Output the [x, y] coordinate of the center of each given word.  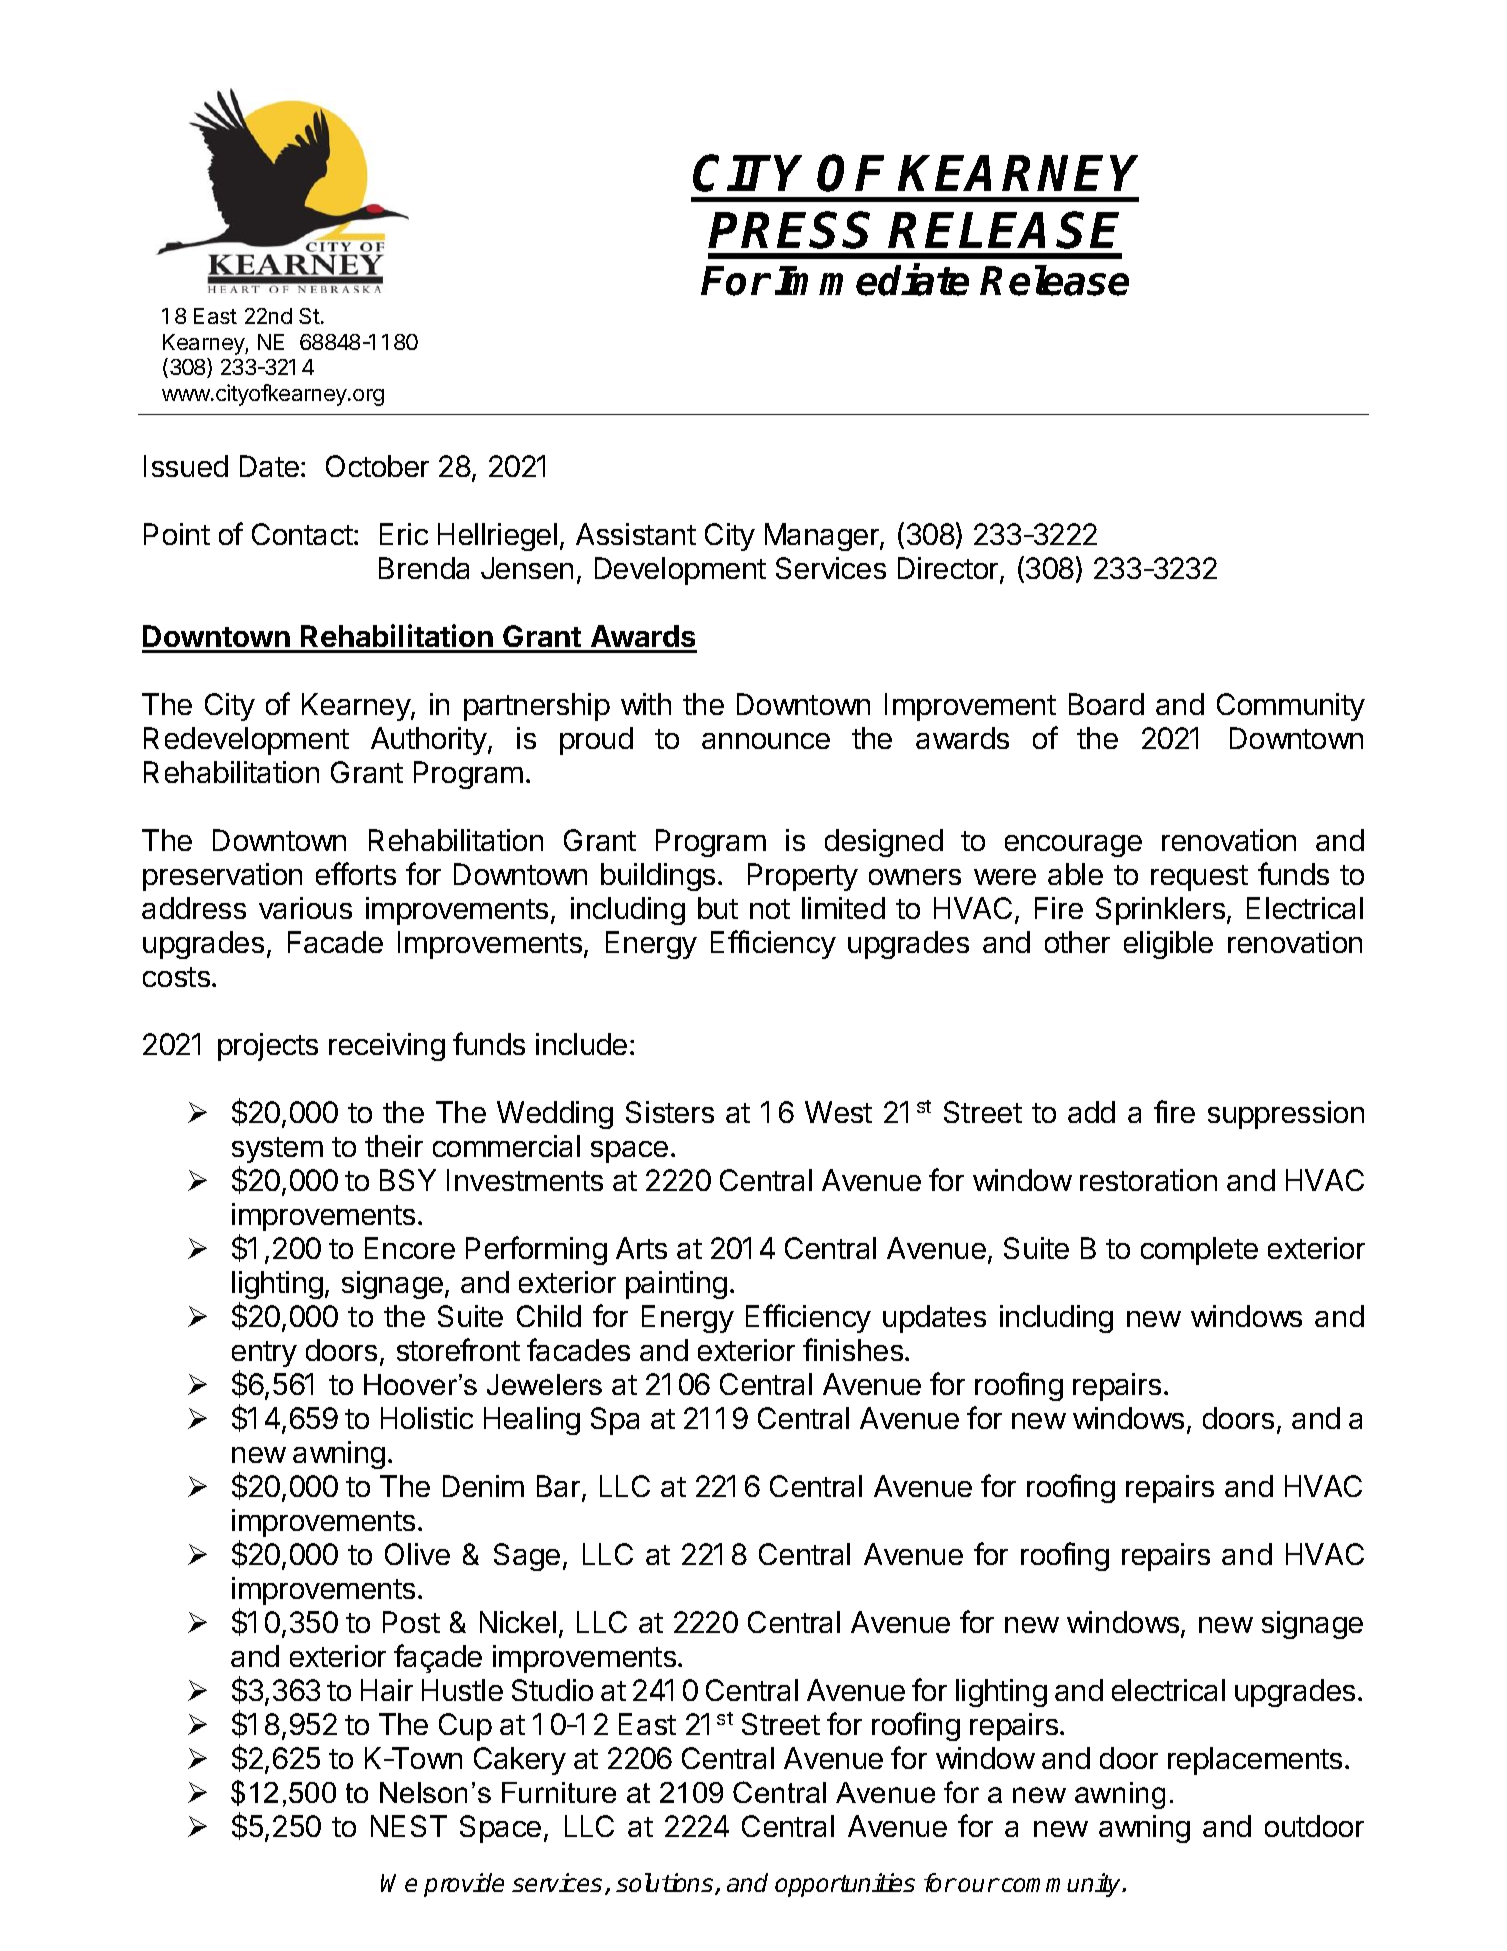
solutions [666, 1884]
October [377, 466]
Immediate [872, 280]
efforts [356, 873]
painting [676, 1285]
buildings [658, 877]
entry [264, 1354]
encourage [1073, 846]
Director [949, 569]
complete [1199, 1251]
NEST [409, 1826]
